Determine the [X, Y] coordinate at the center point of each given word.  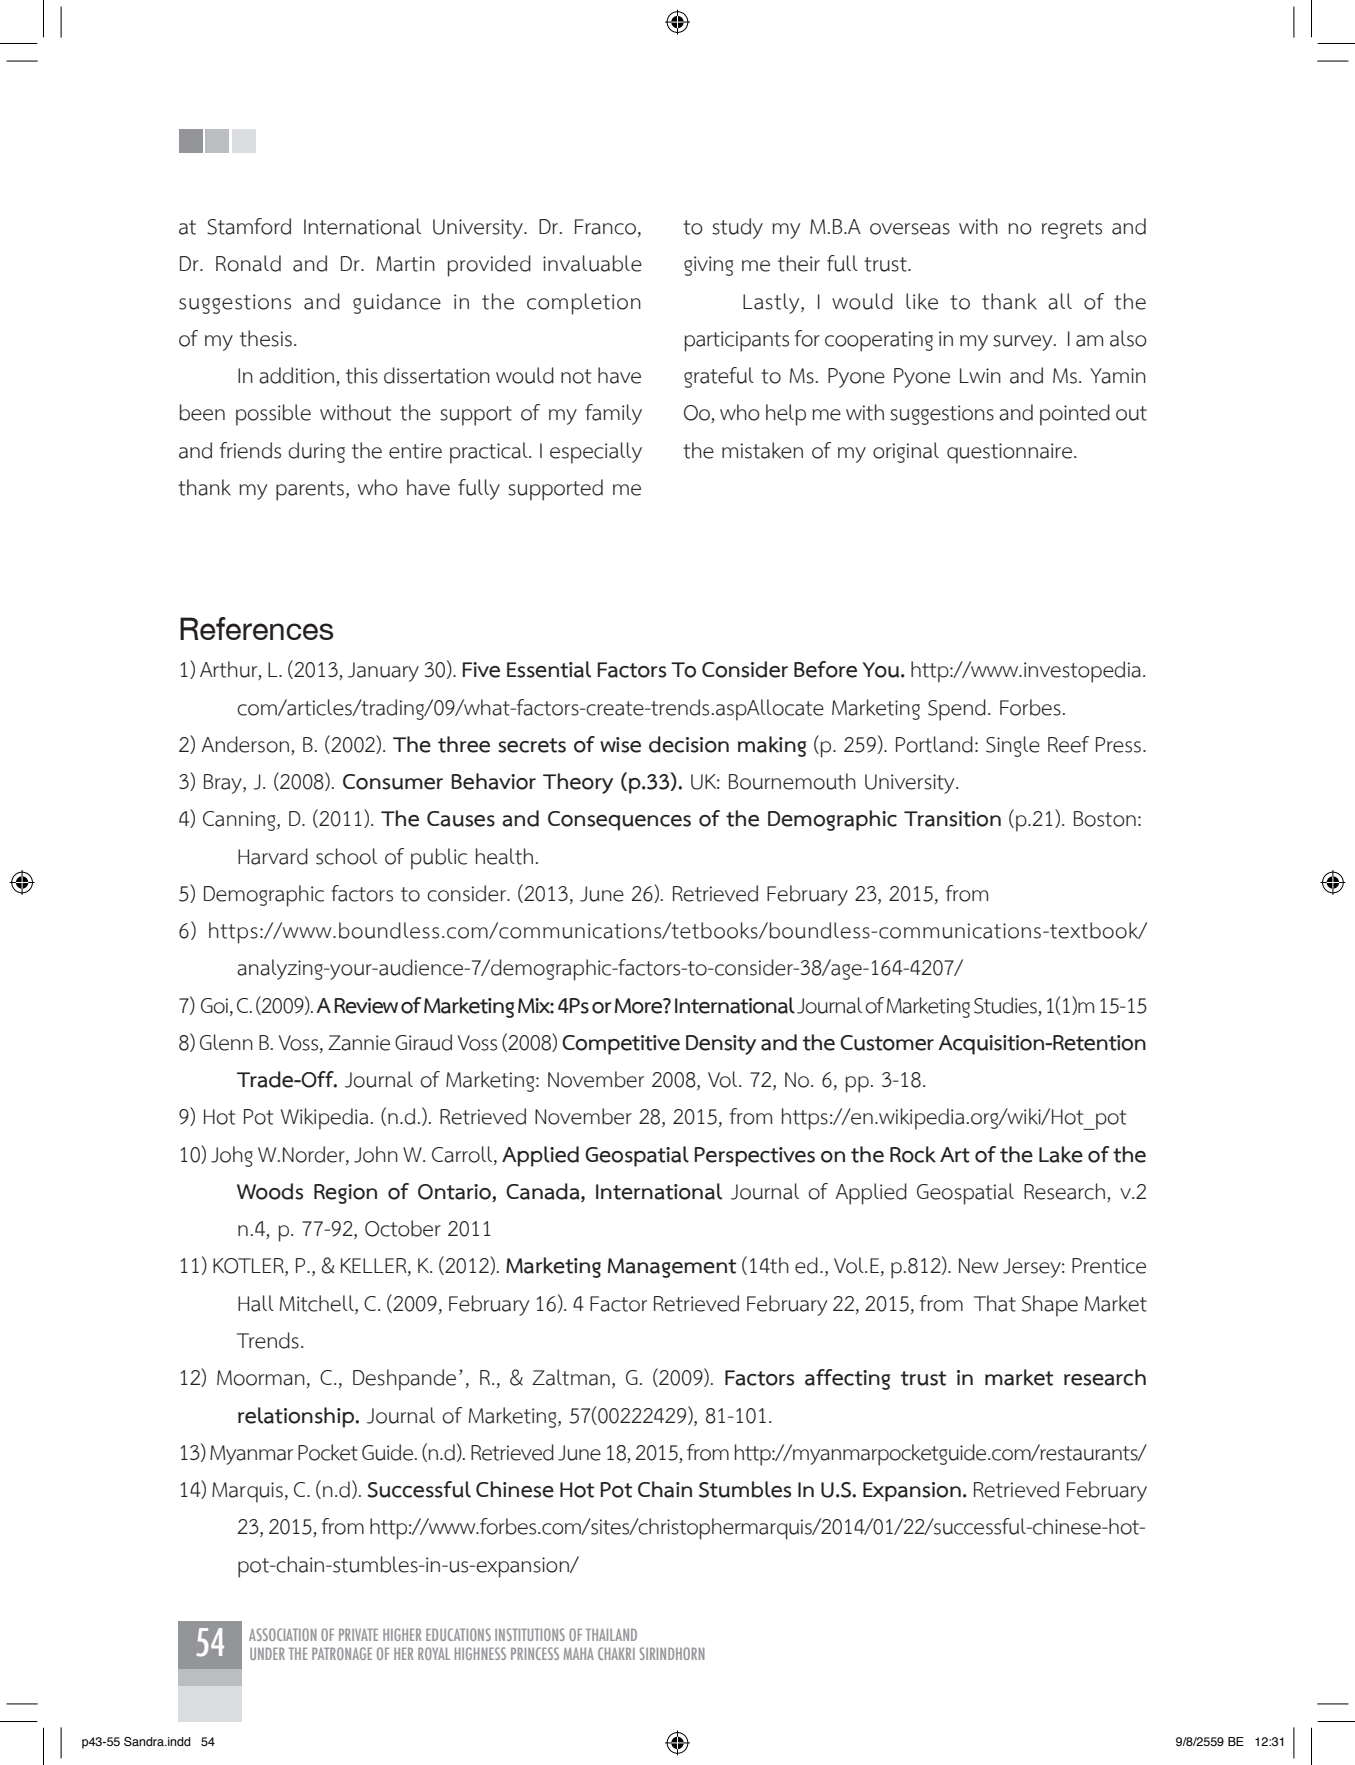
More [640, 1006]
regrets [1072, 229]
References [257, 628]
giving [708, 266]
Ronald [248, 263]
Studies [1005, 1005]
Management [672, 1268]
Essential [549, 669]
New [979, 1266]
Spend [957, 710]
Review [366, 1006]
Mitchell [318, 1303]
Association [283, 1634]
